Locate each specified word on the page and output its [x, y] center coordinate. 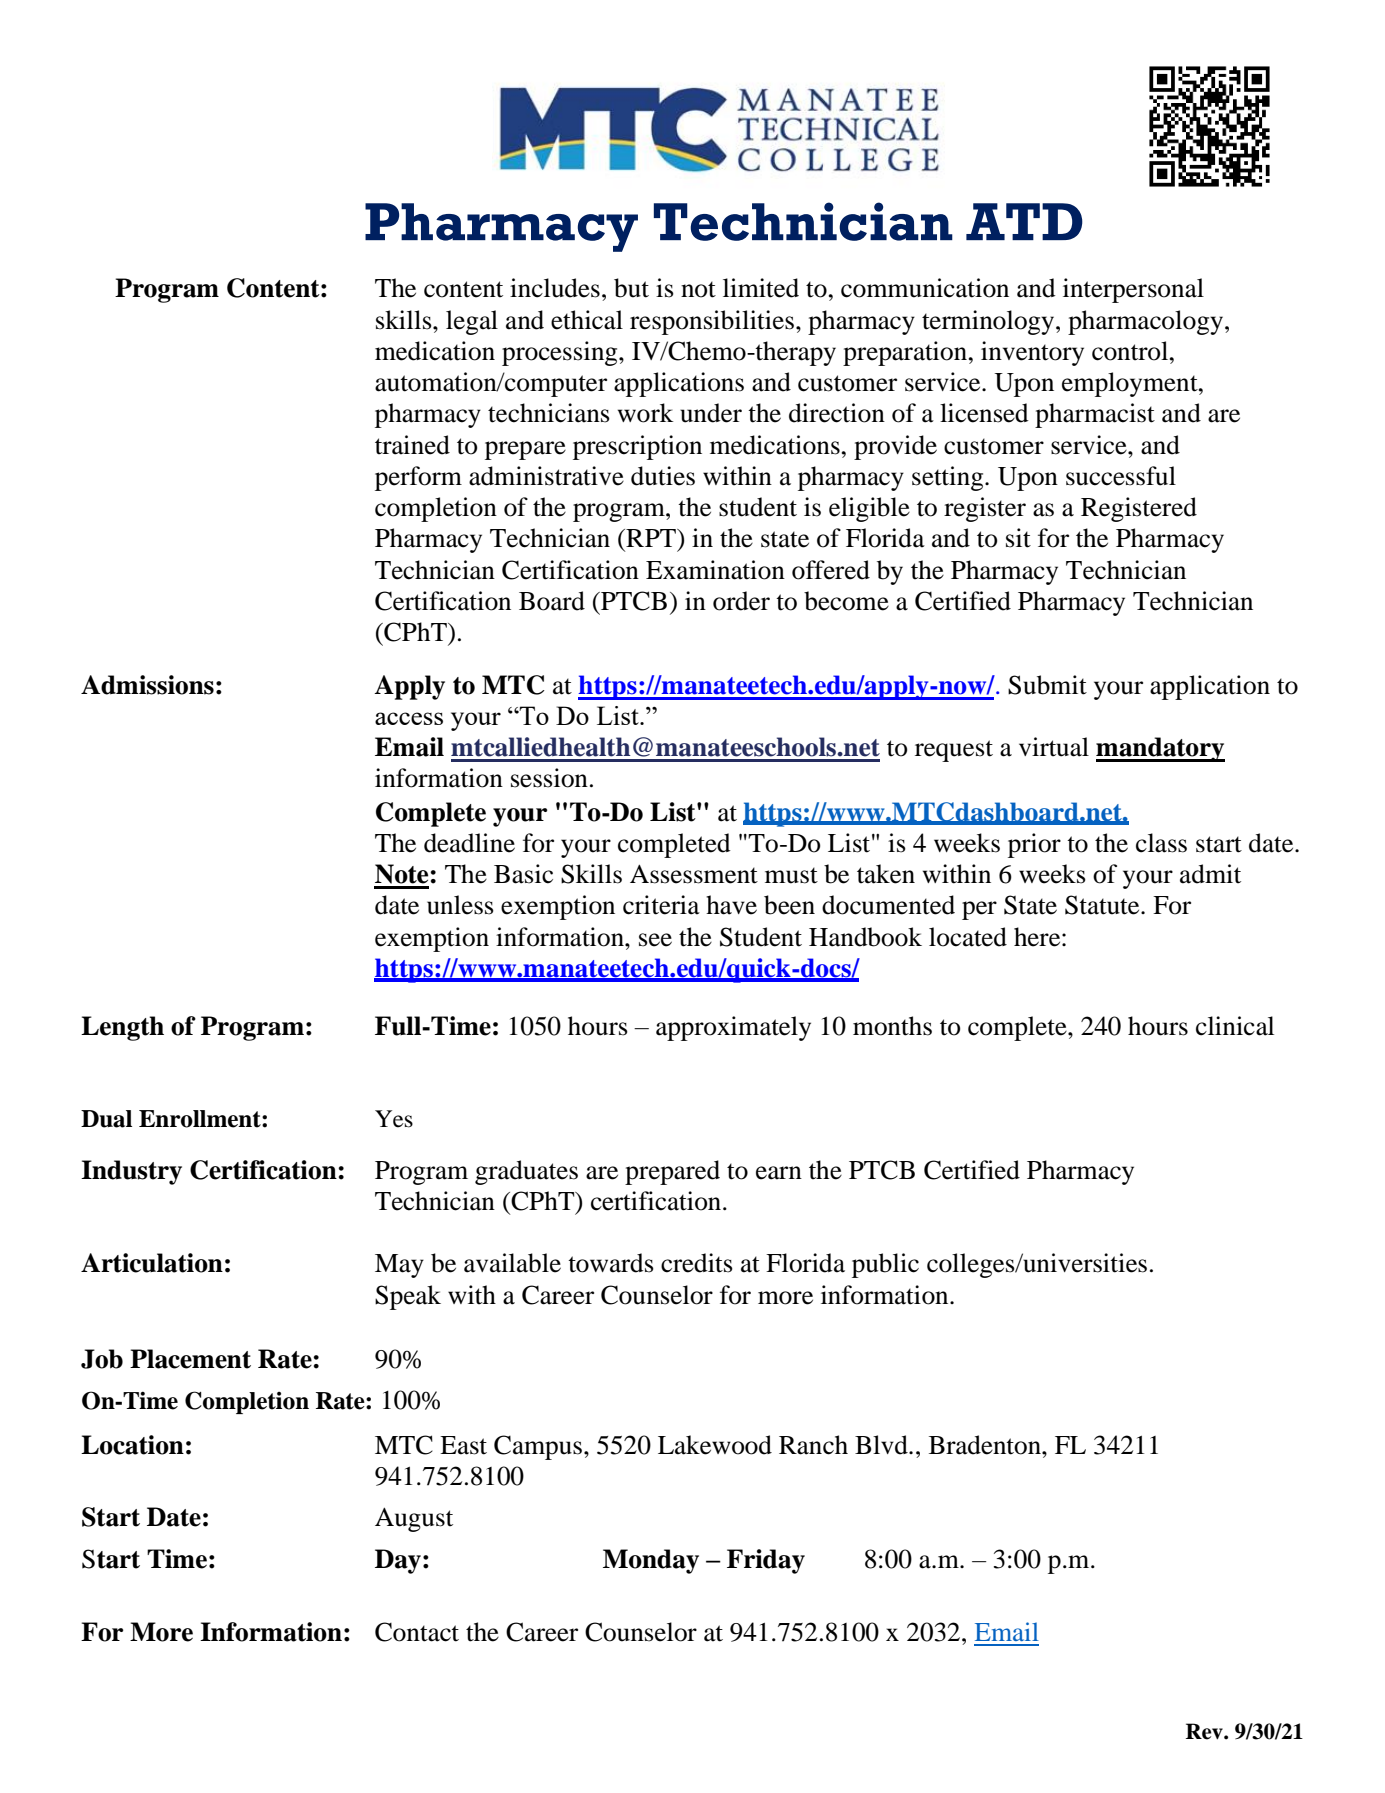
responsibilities [712, 322]
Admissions [147, 685]
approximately [733, 1028]
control [1131, 351]
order [741, 601]
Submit [1047, 685]
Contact [417, 1632]
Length [122, 1028]
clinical [1235, 1026]
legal [472, 322]
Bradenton [986, 1445]
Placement [190, 1359]
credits [697, 1263]
